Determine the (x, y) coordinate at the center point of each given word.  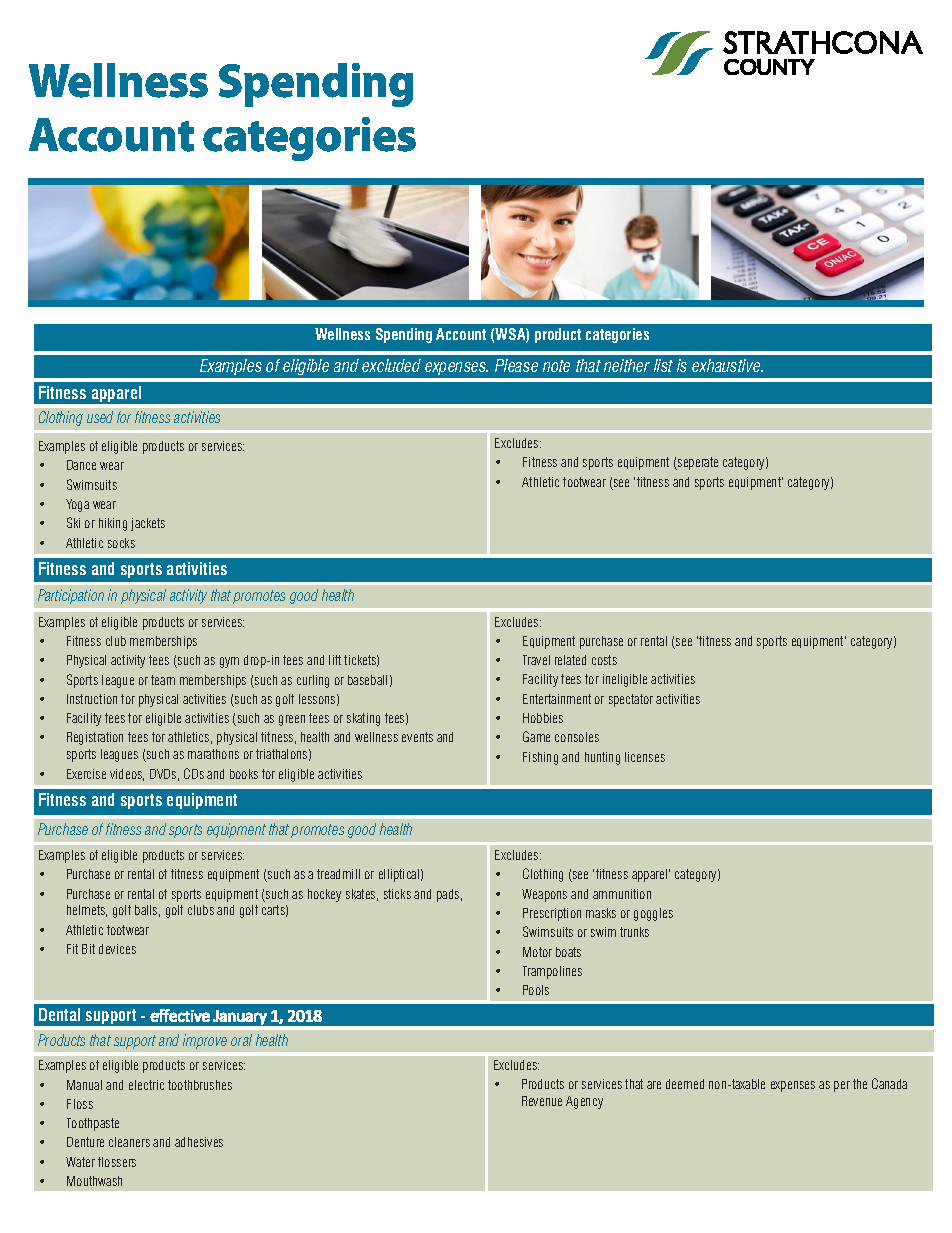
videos (127, 775)
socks (121, 543)
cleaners (129, 1142)
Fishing (540, 758)
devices (117, 949)
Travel (536, 660)
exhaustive (727, 365)
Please (516, 365)
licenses (645, 757)
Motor (537, 952)
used (100, 417)
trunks (634, 932)
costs (604, 660)
